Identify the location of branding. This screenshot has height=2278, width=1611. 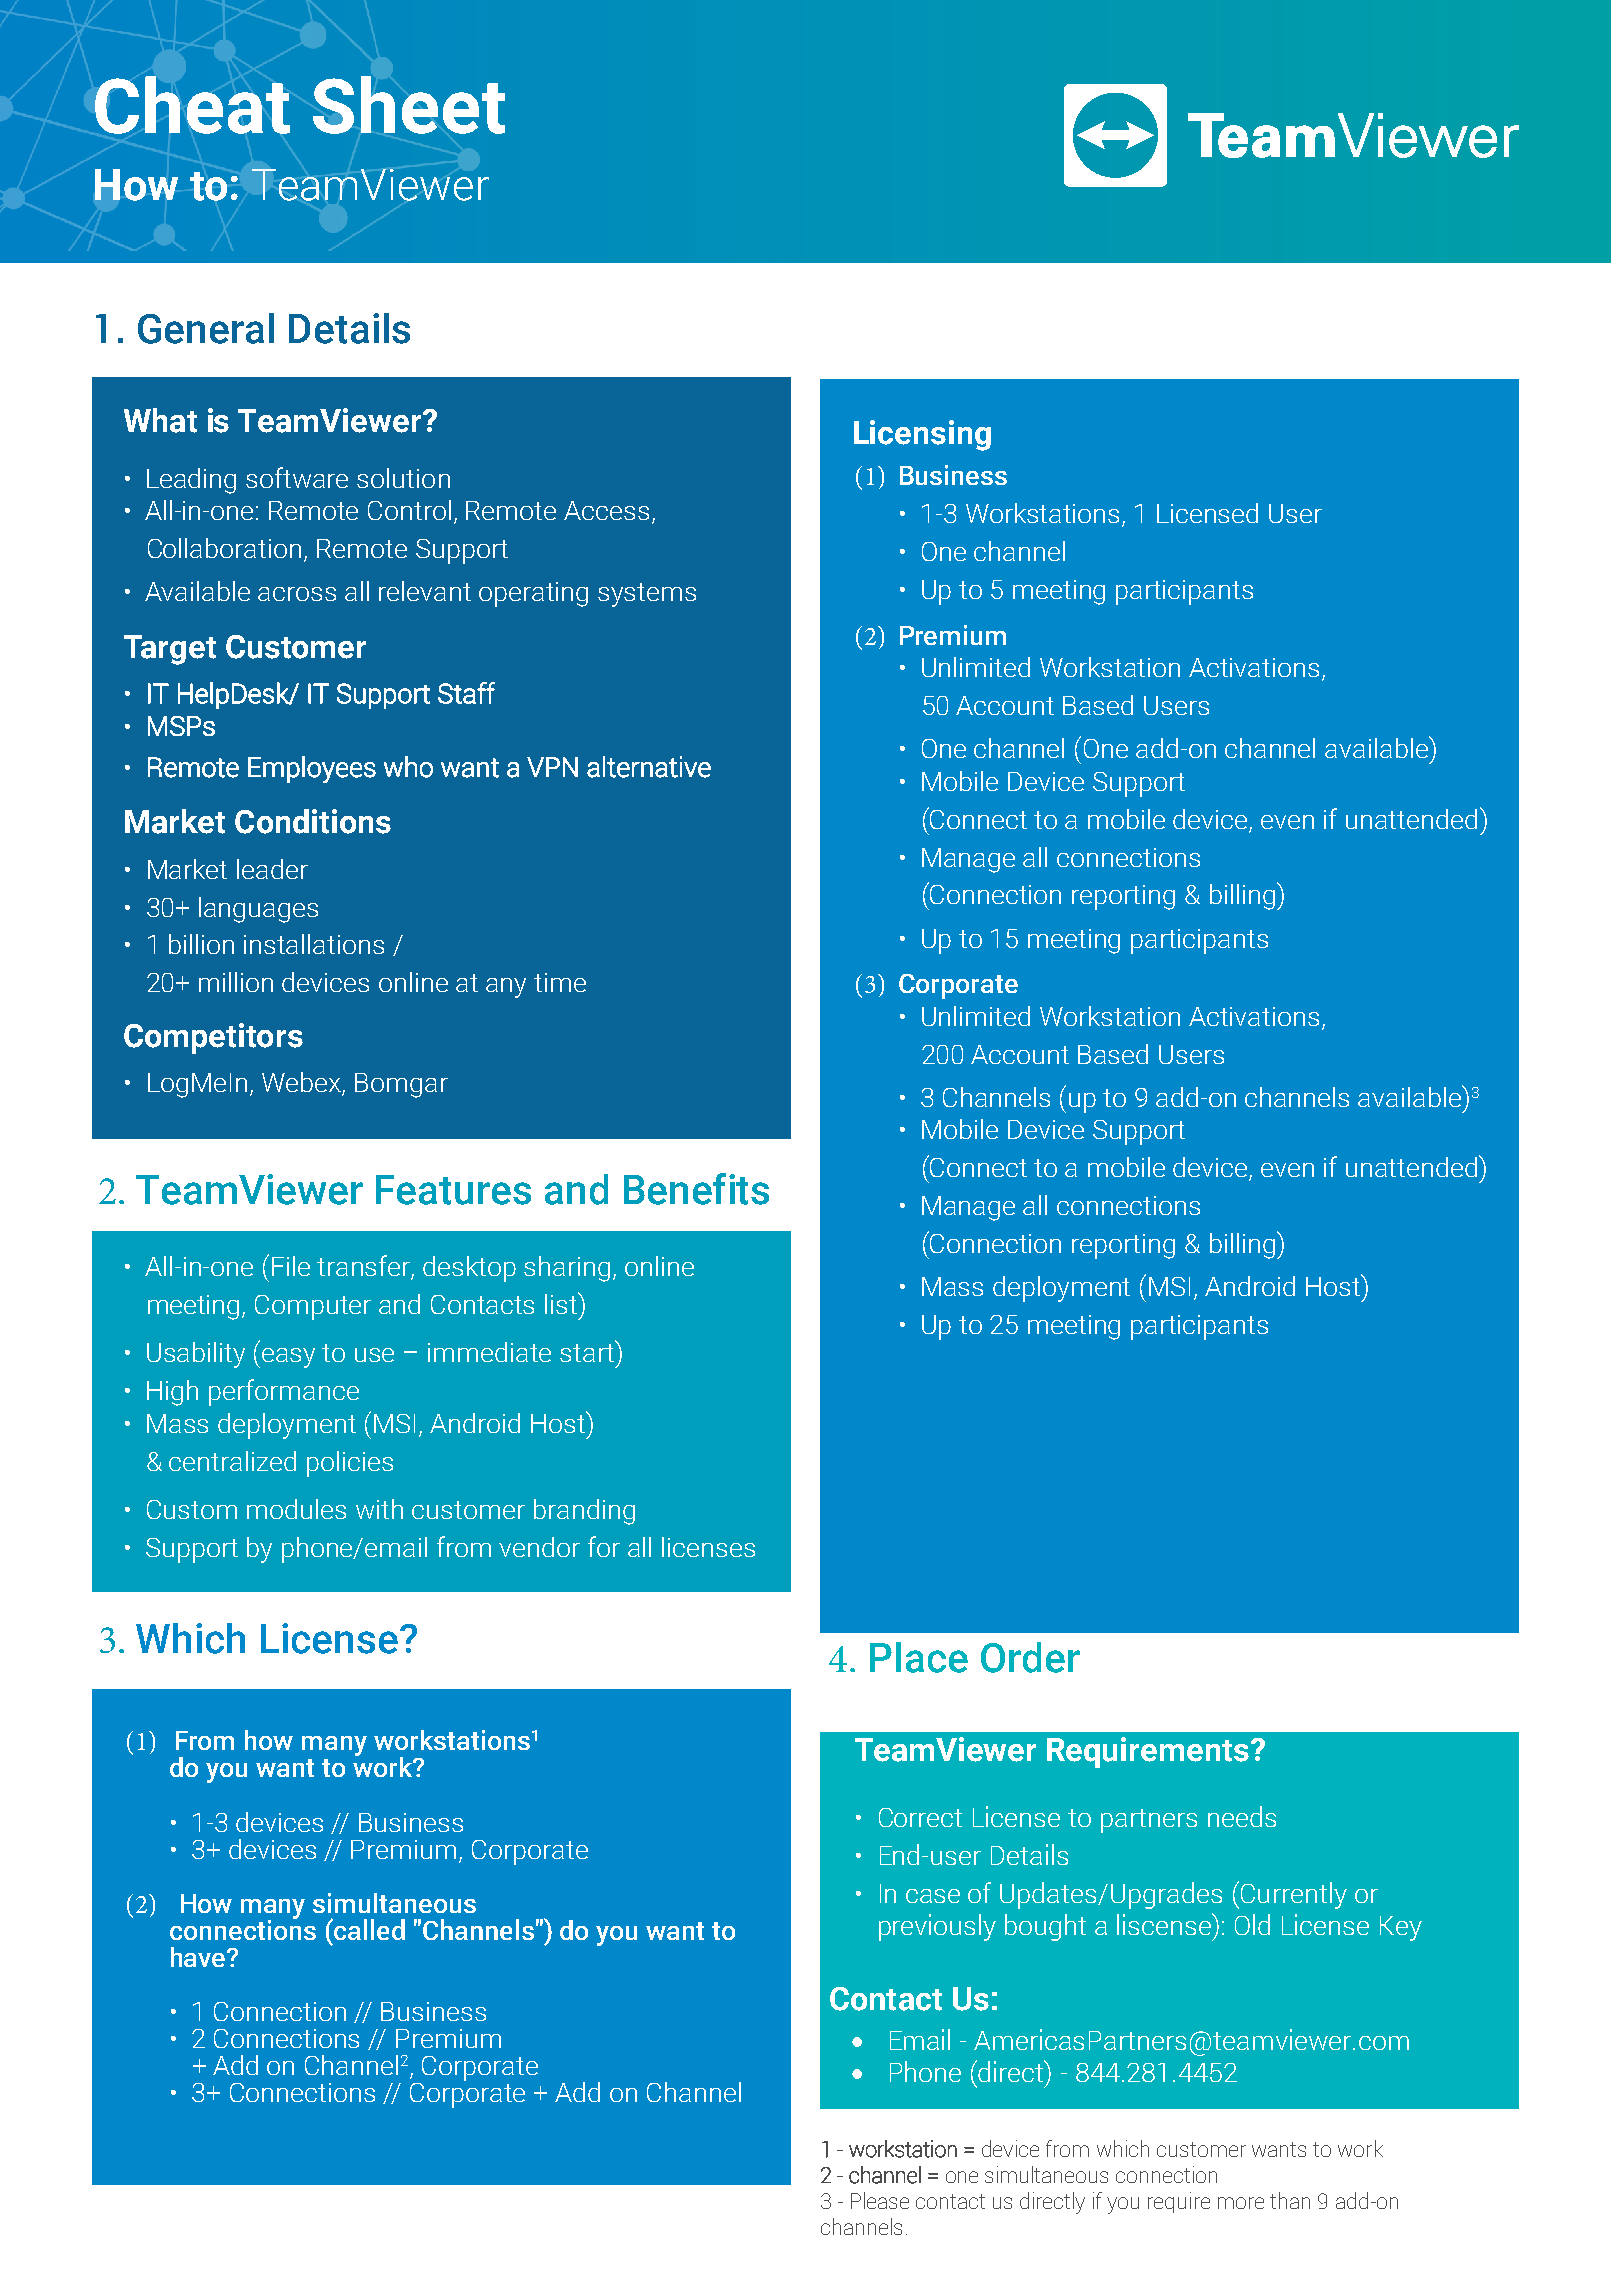
(584, 1512).
